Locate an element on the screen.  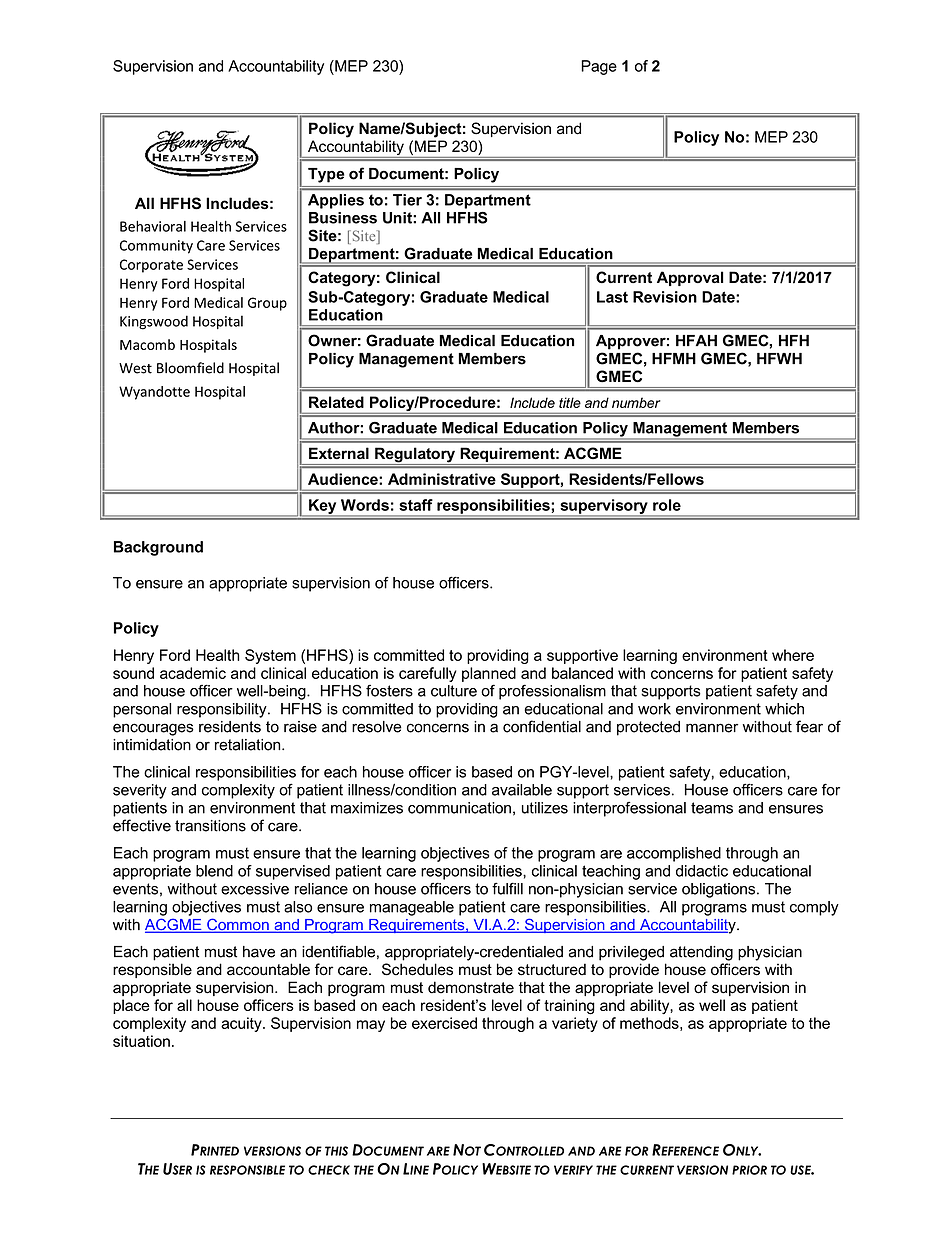
where is located at coordinates (793, 655).
